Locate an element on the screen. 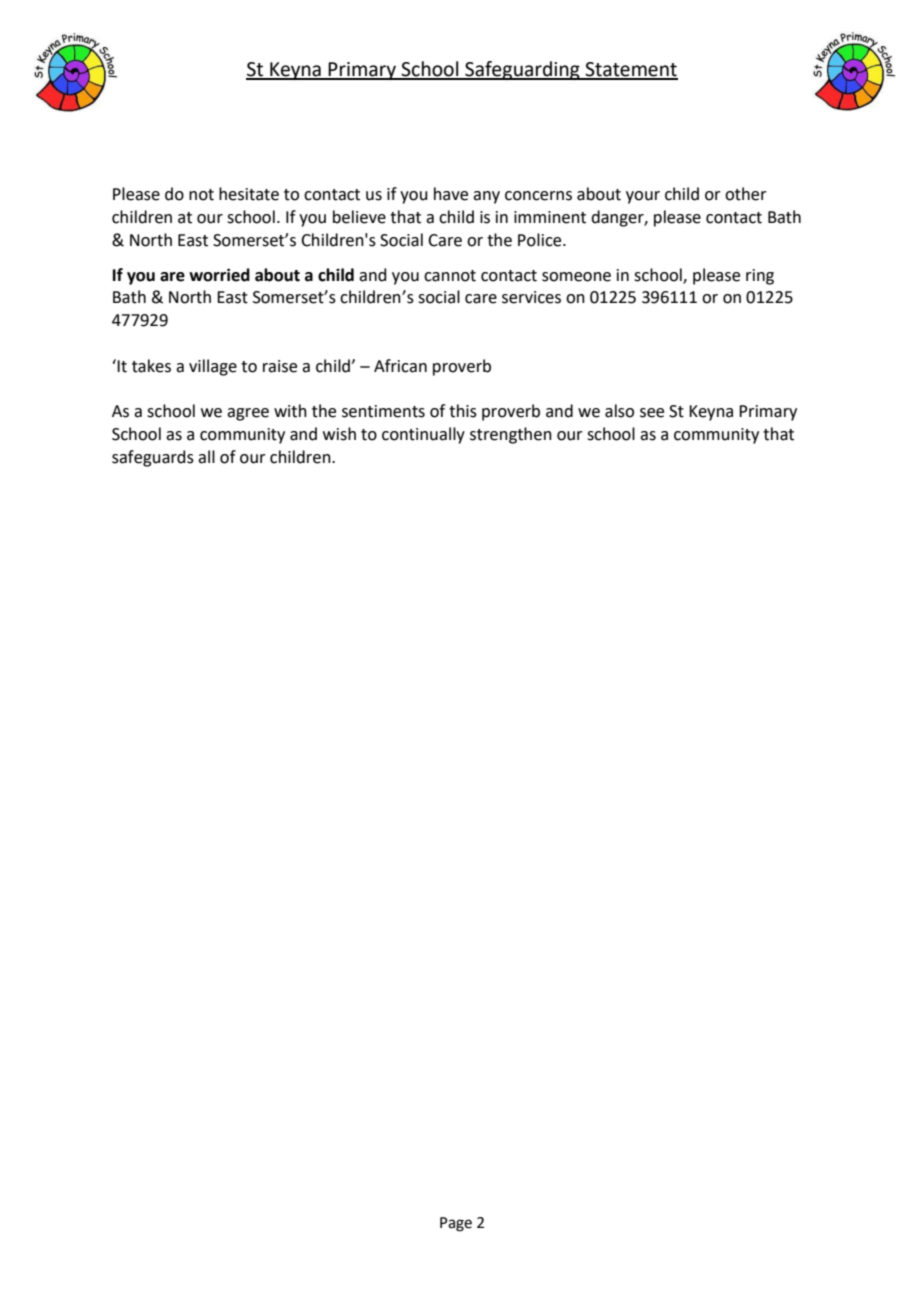 The image size is (924, 1308). sentiments is located at coordinates (383, 411).
